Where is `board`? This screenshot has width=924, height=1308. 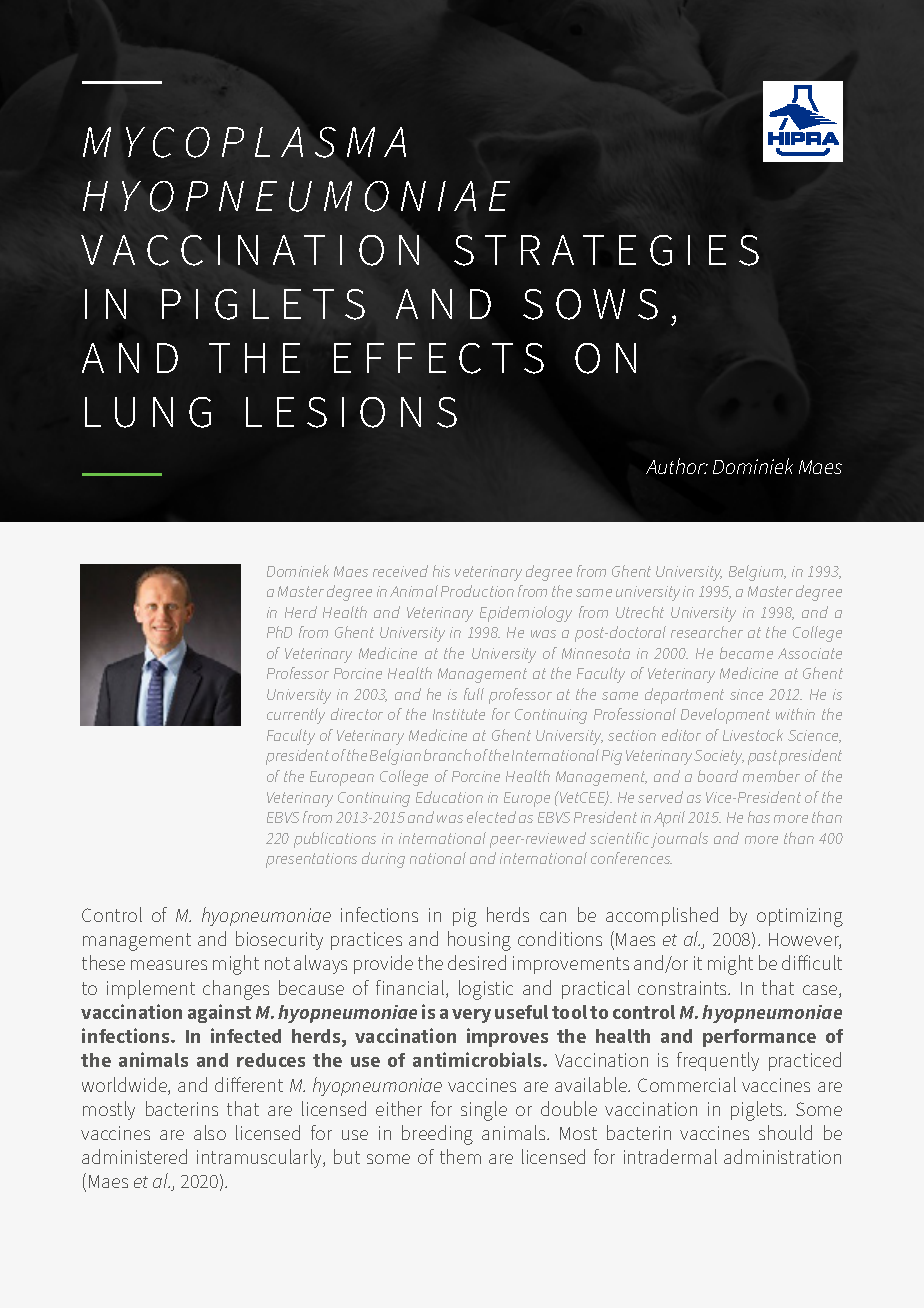
board is located at coordinates (718, 776).
